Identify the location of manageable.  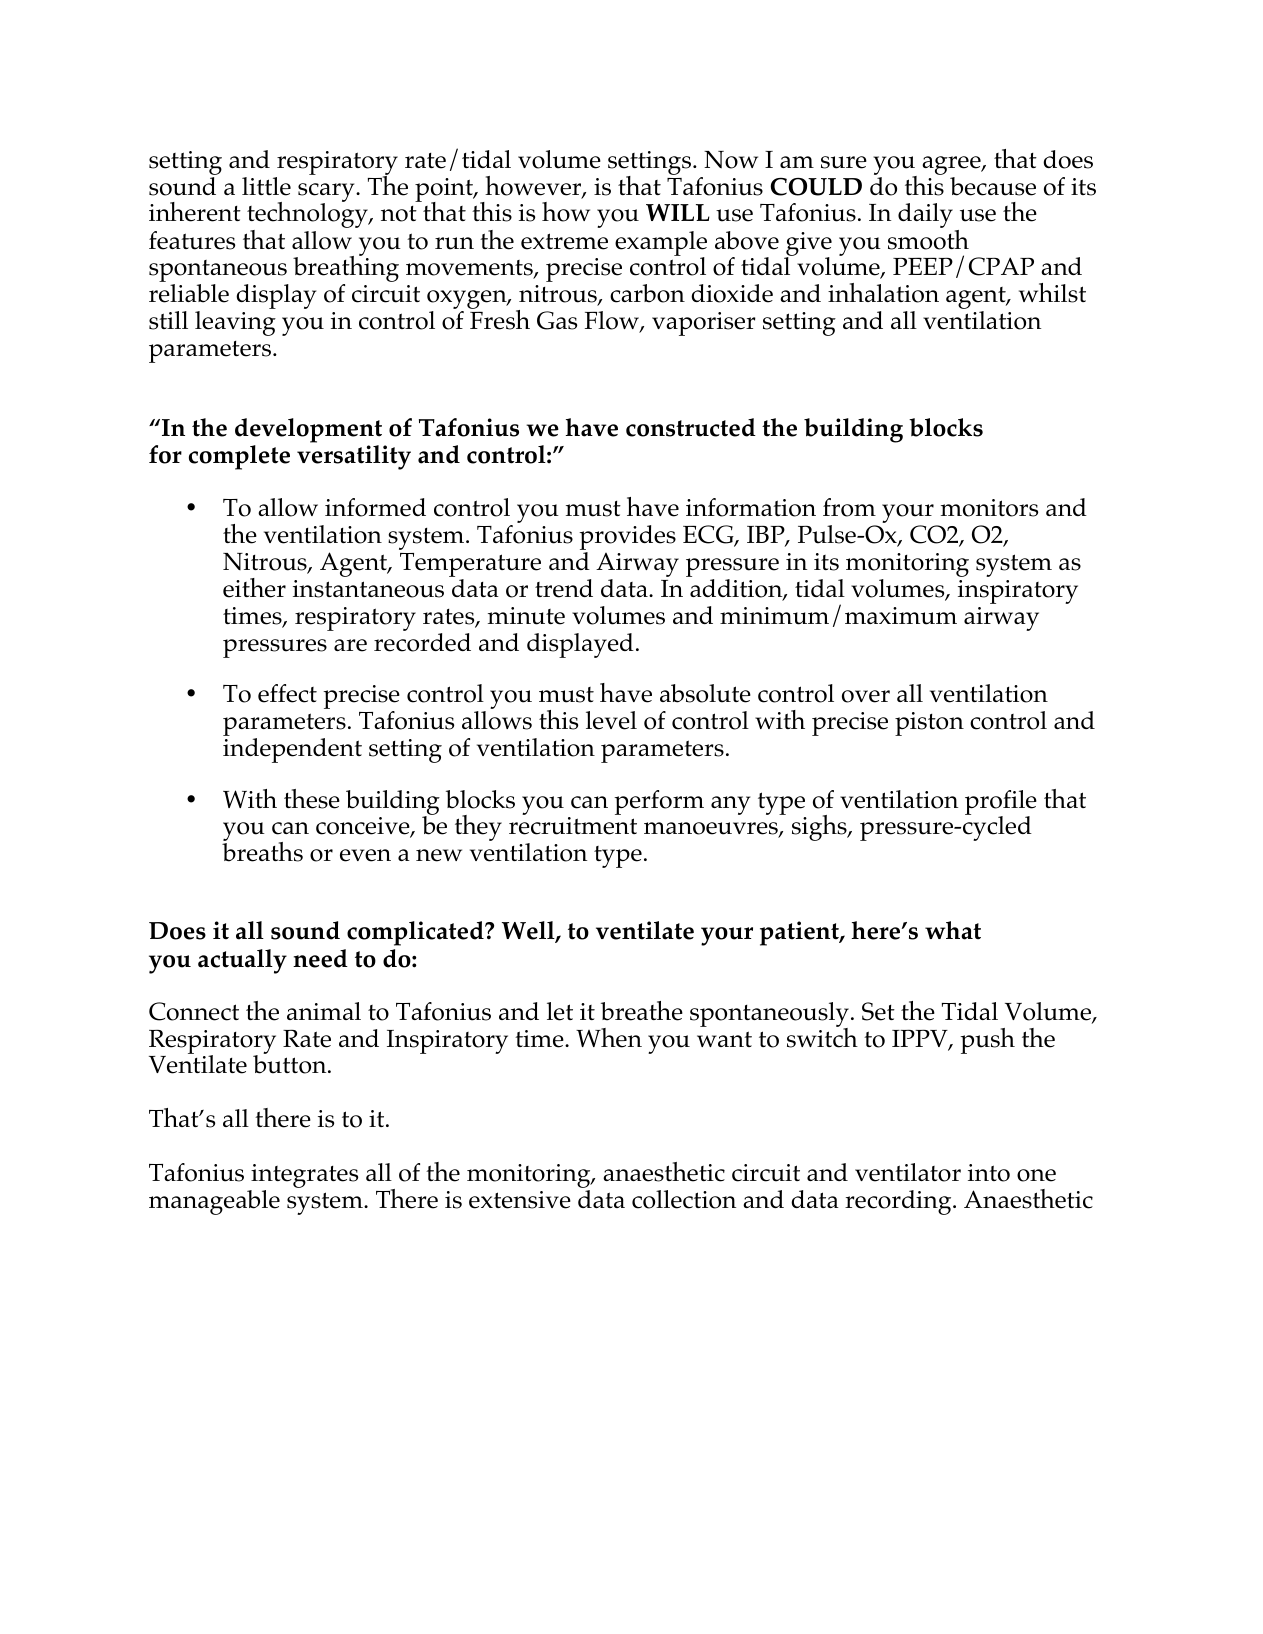
(214, 1202).
